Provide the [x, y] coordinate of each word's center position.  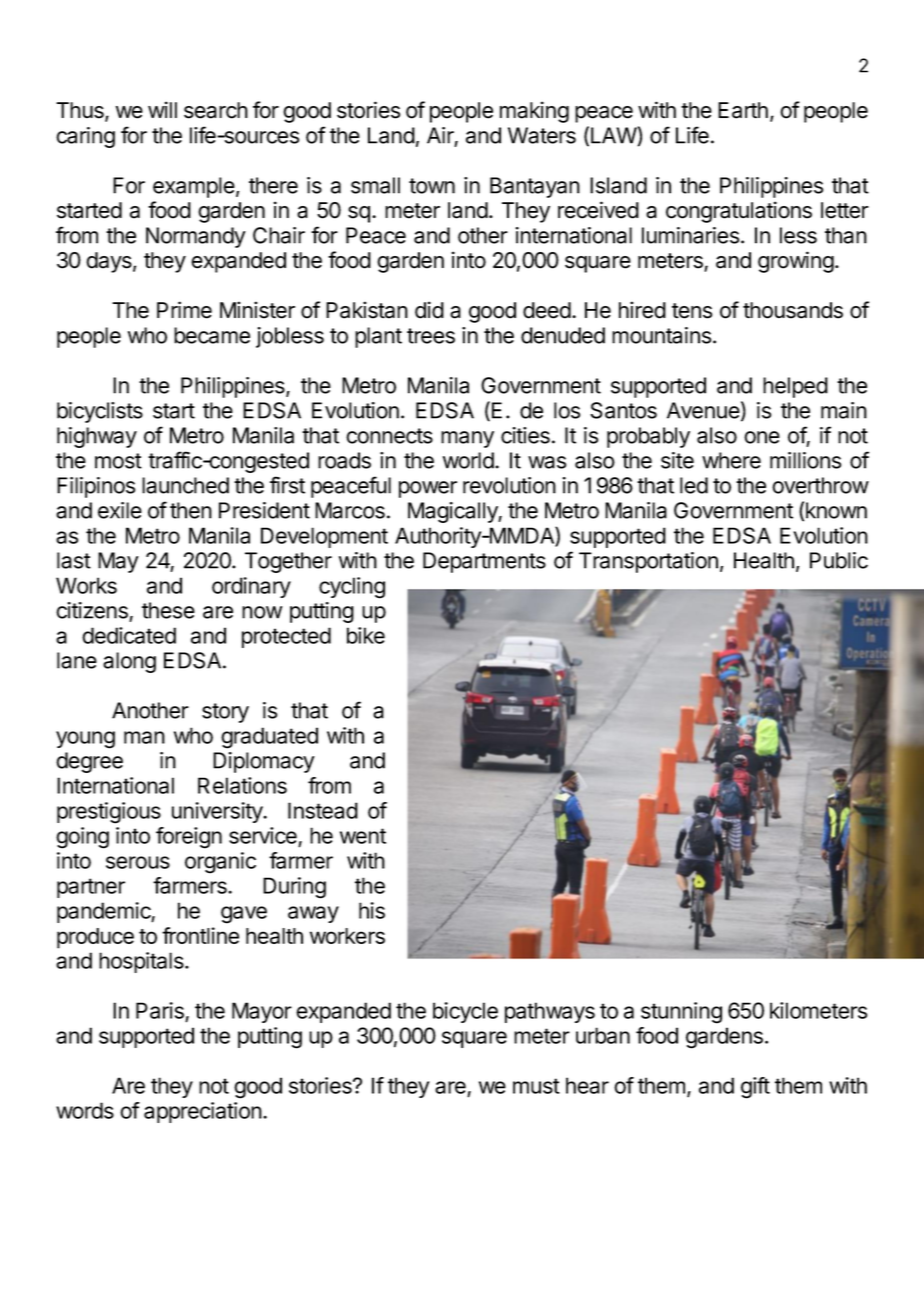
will [162, 109]
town [432, 186]
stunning [681, 1013]
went [363, 836]
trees [431, 336]
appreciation [203, 1112]
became [212, 335]
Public [839, 560]
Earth [743, 110]
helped [795, 387]
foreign [189, 838]
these [168, 610]
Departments [484, 562]
